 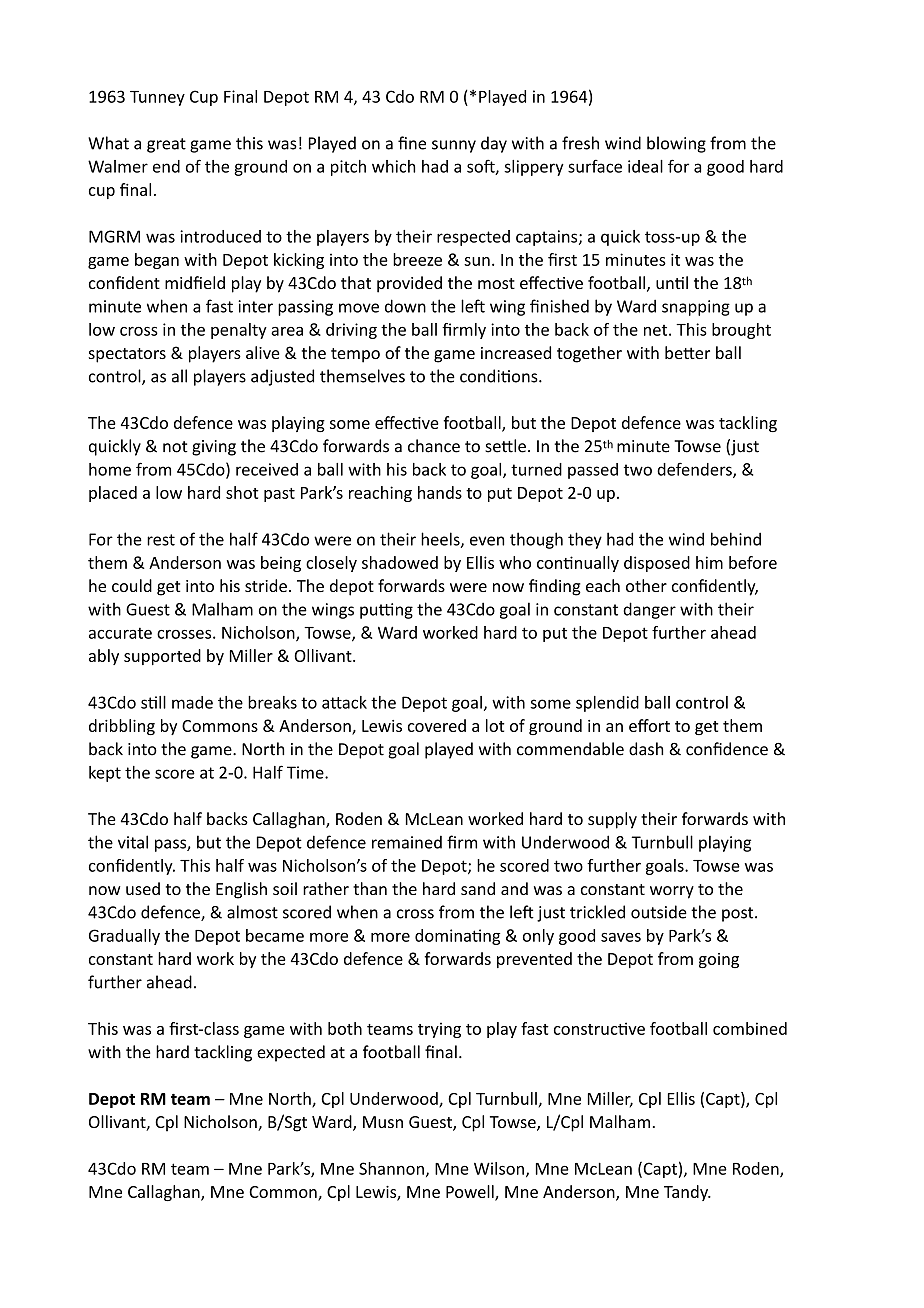 I want to click on ideal, so click(x=645, y=166).
